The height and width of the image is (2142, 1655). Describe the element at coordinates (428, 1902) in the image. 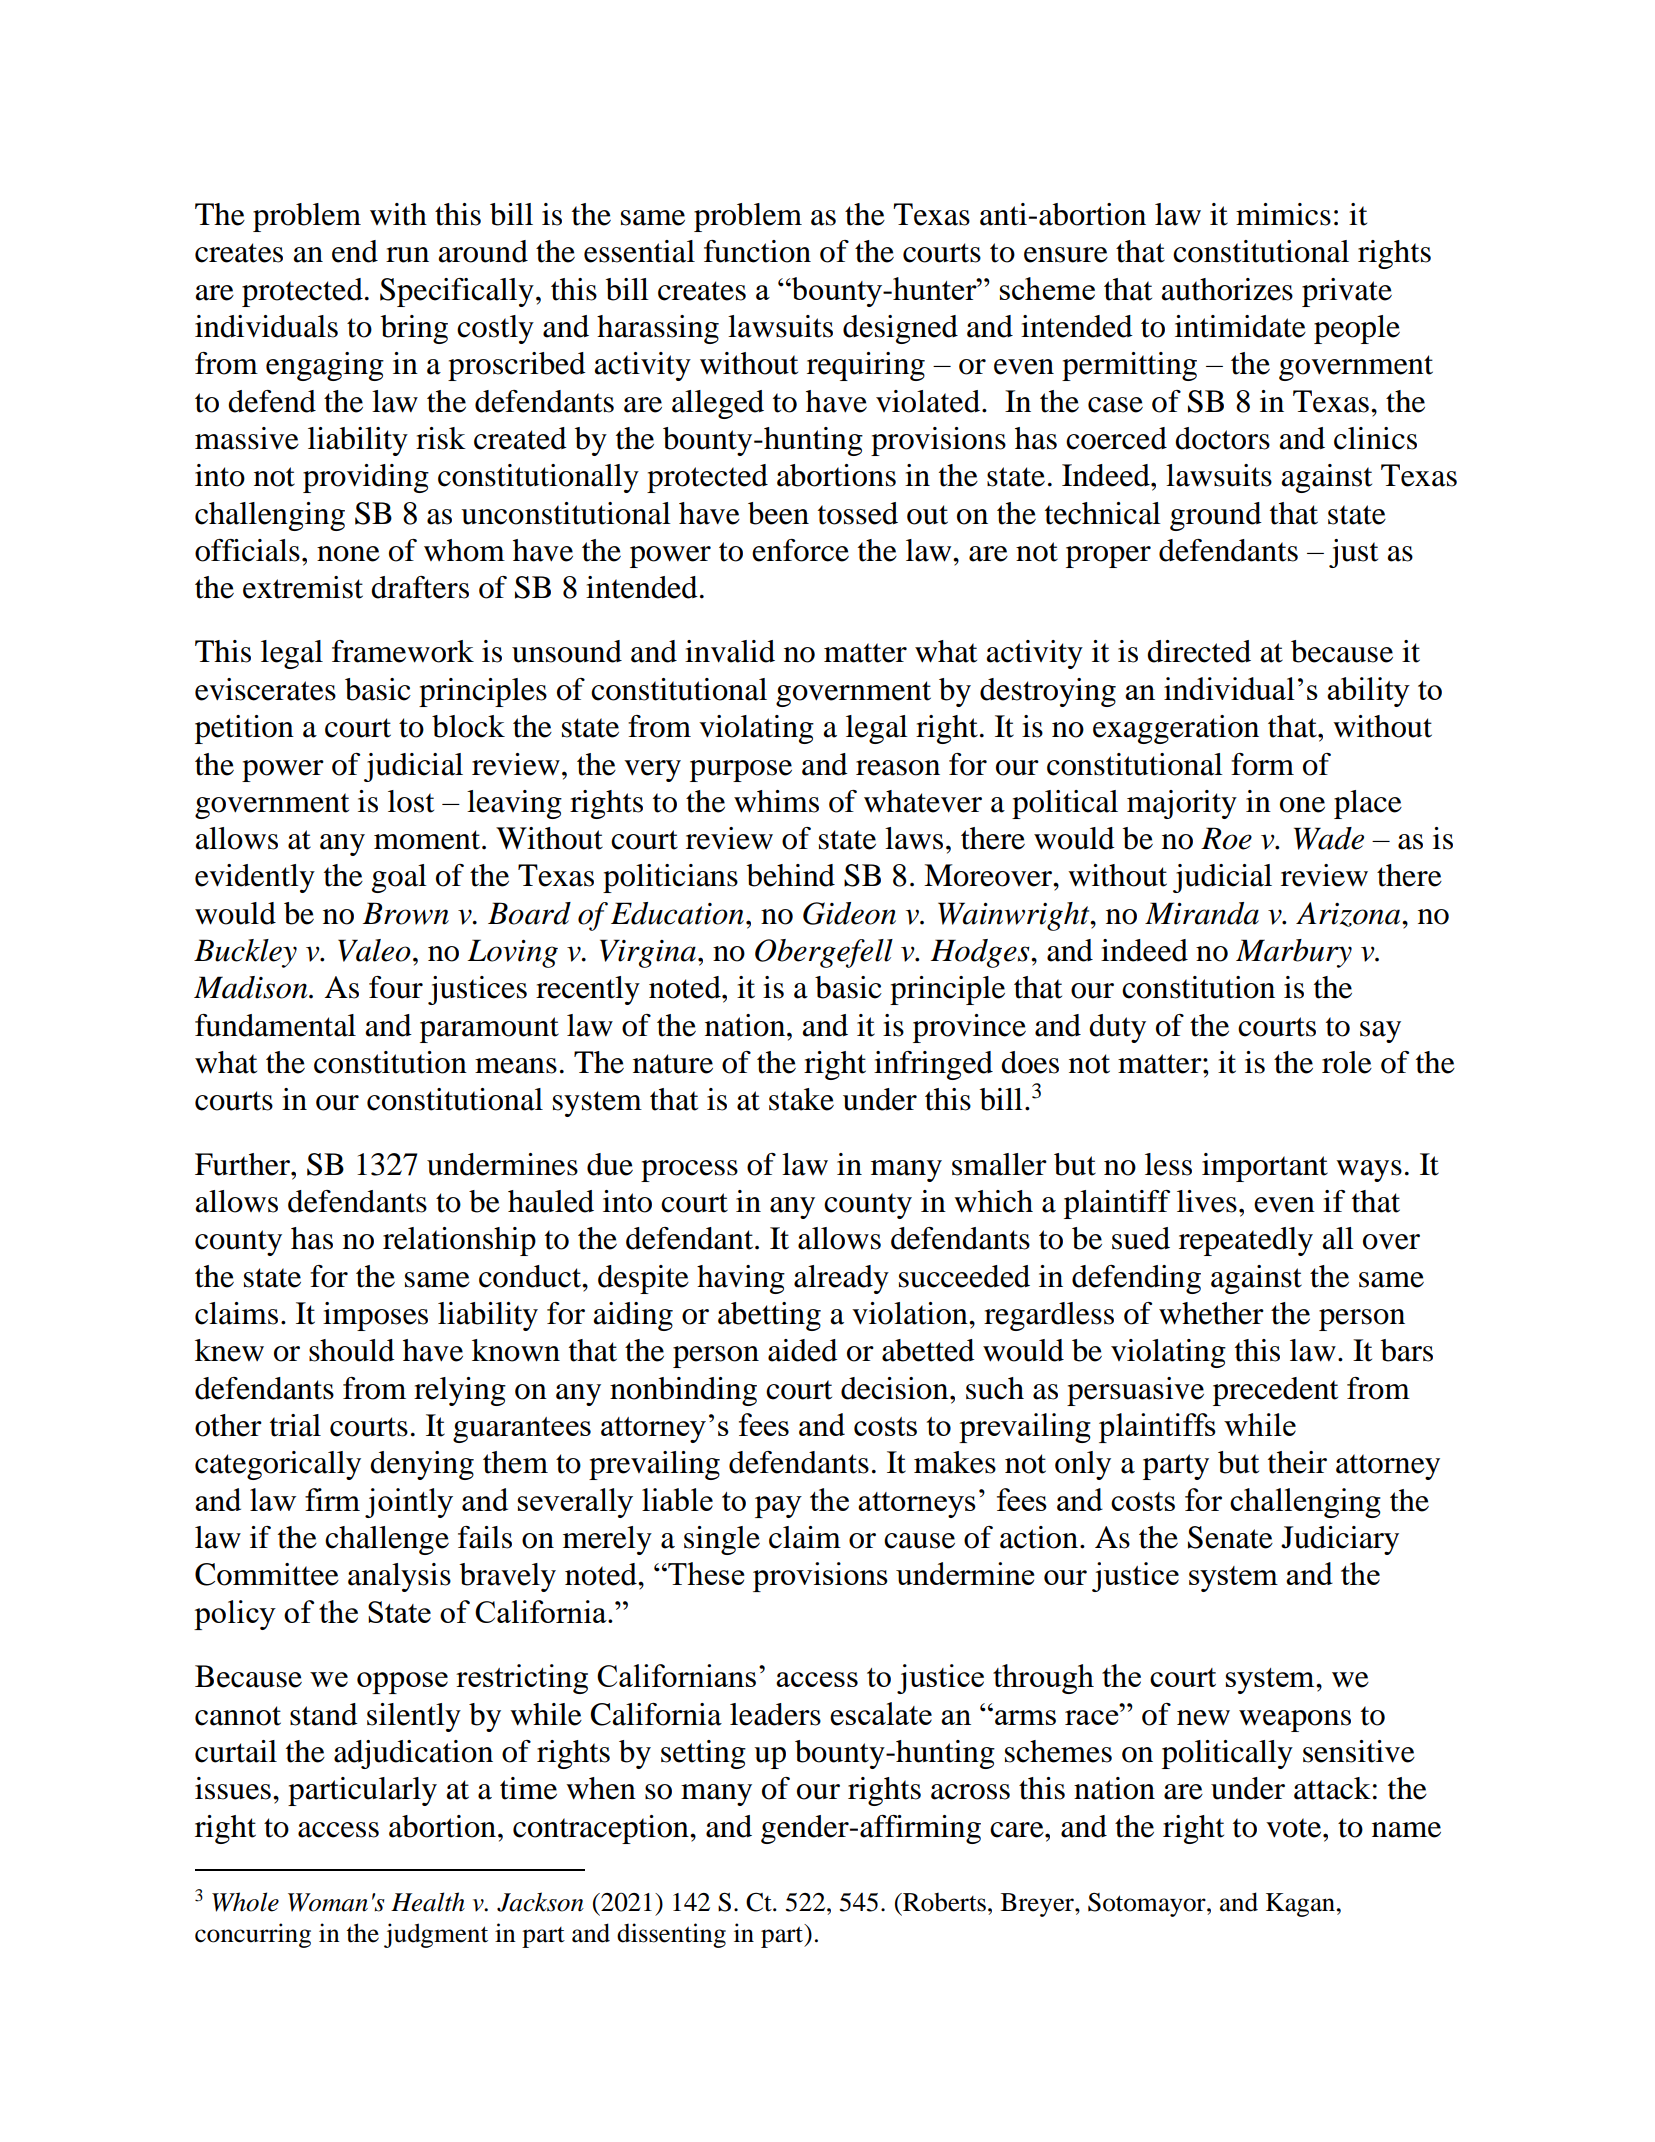

I see `Health` at that location.
